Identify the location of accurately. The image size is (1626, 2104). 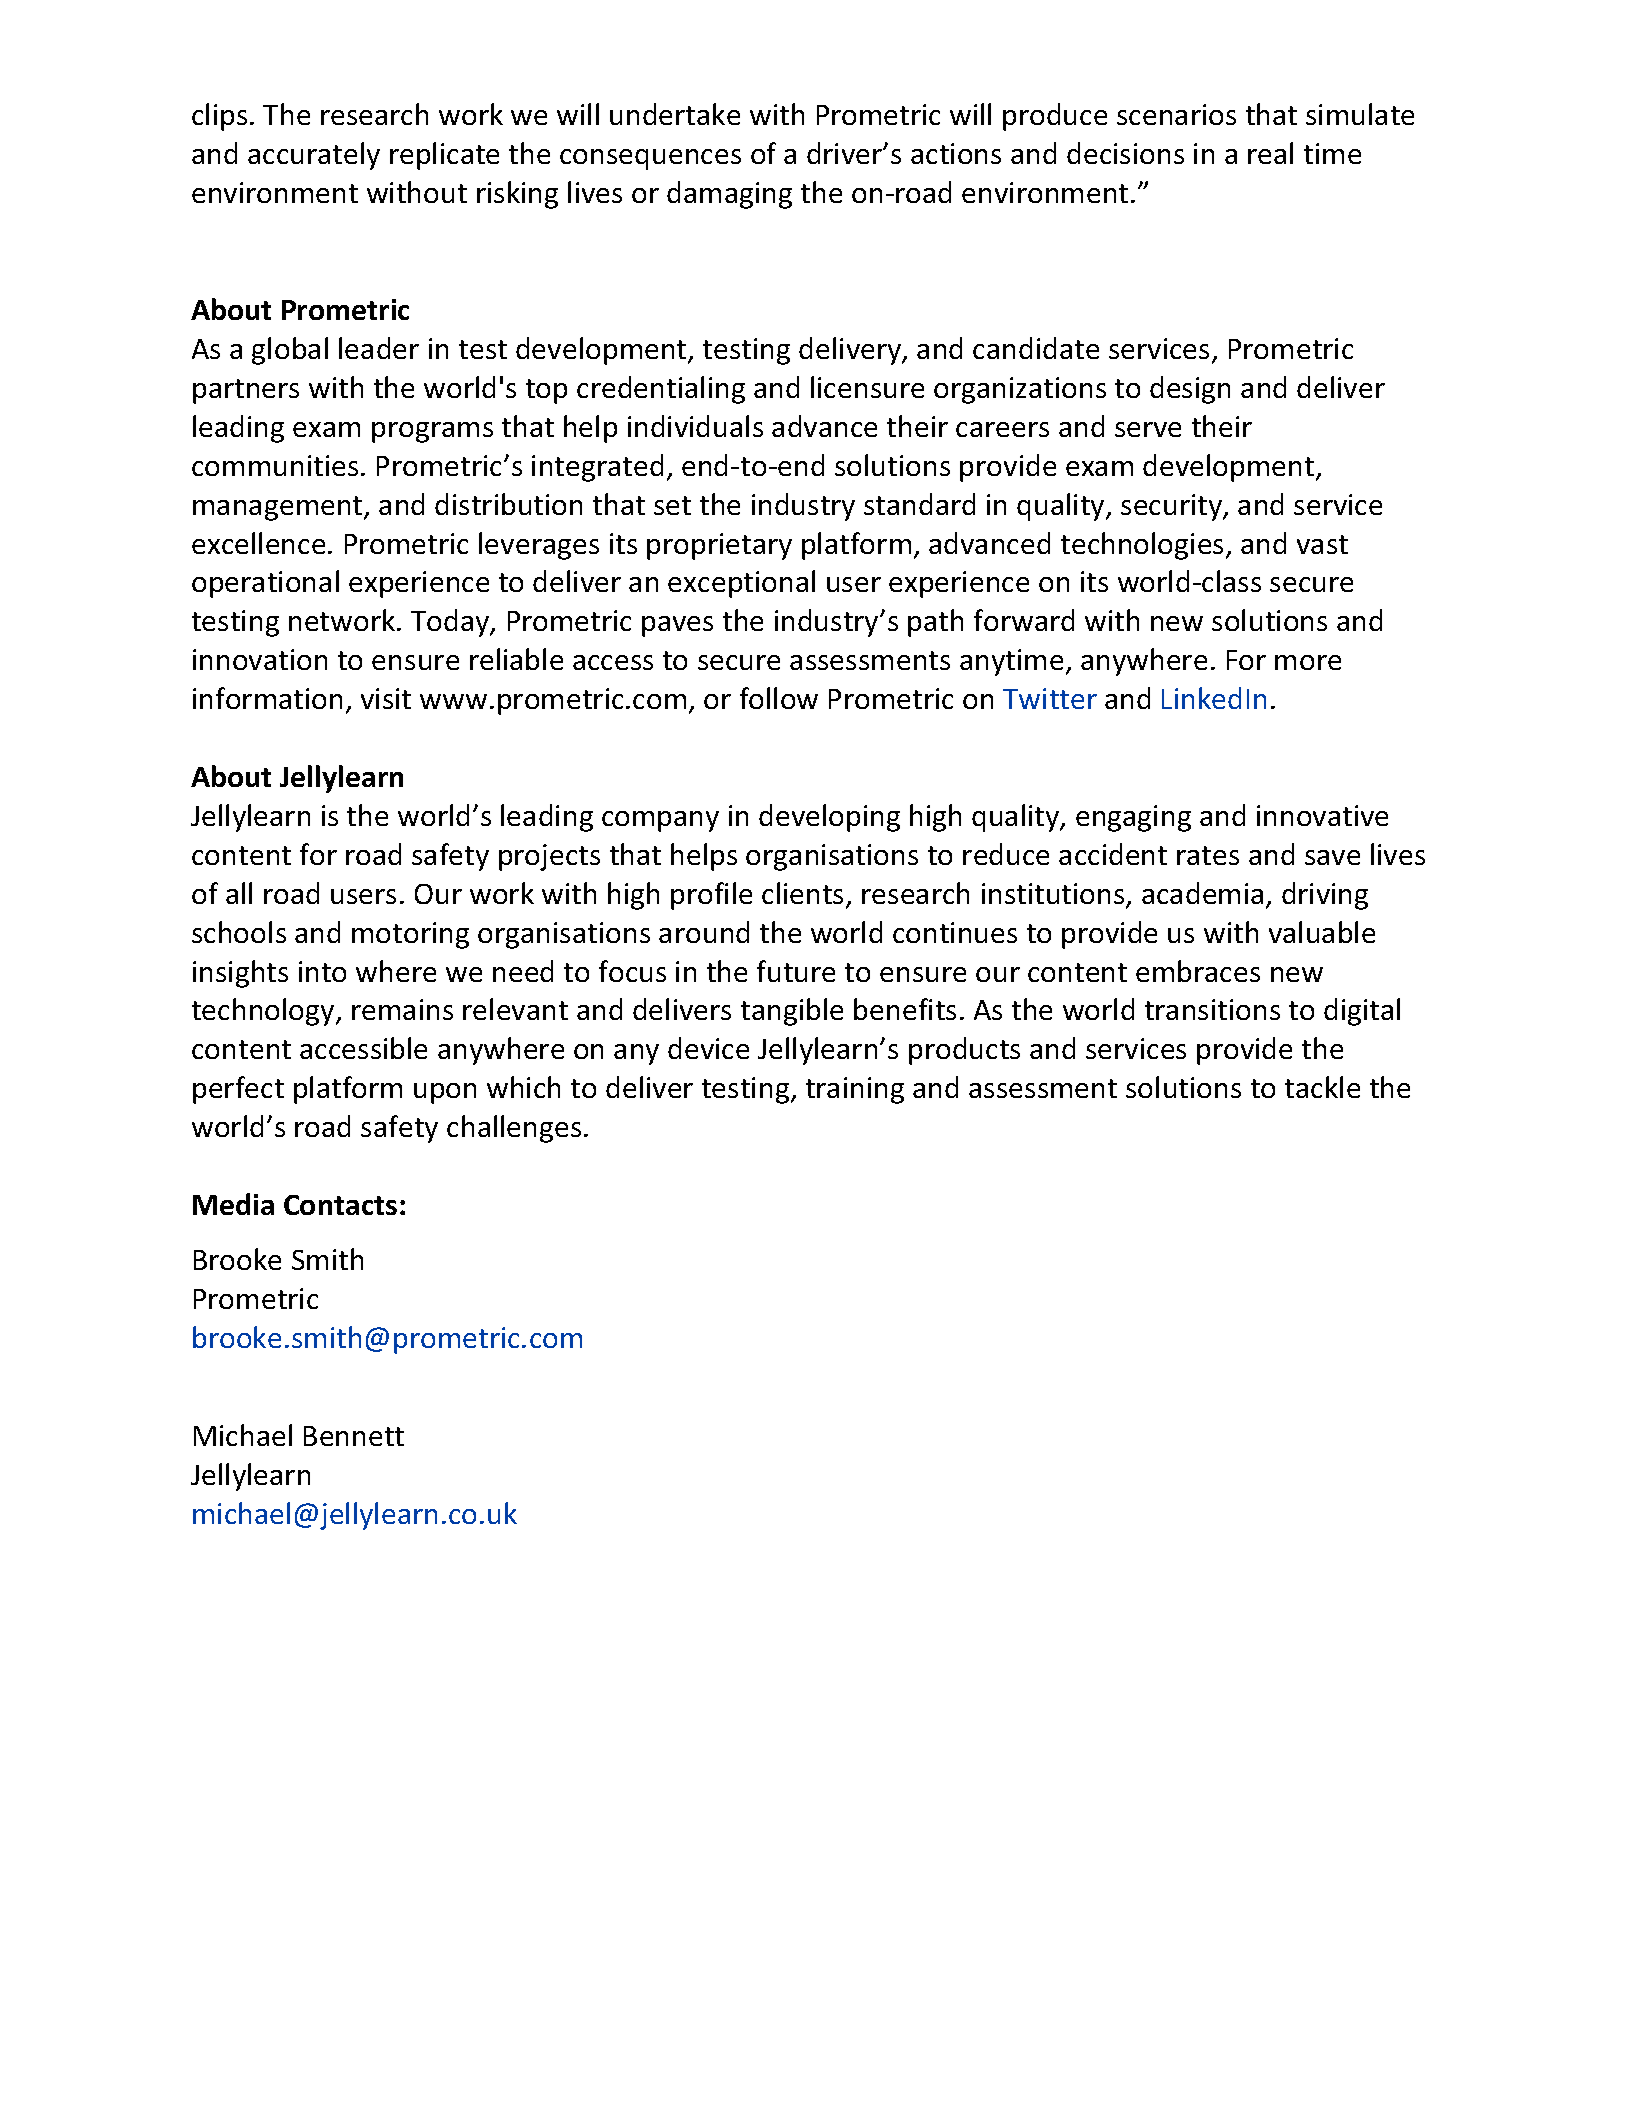
(314, 156).
